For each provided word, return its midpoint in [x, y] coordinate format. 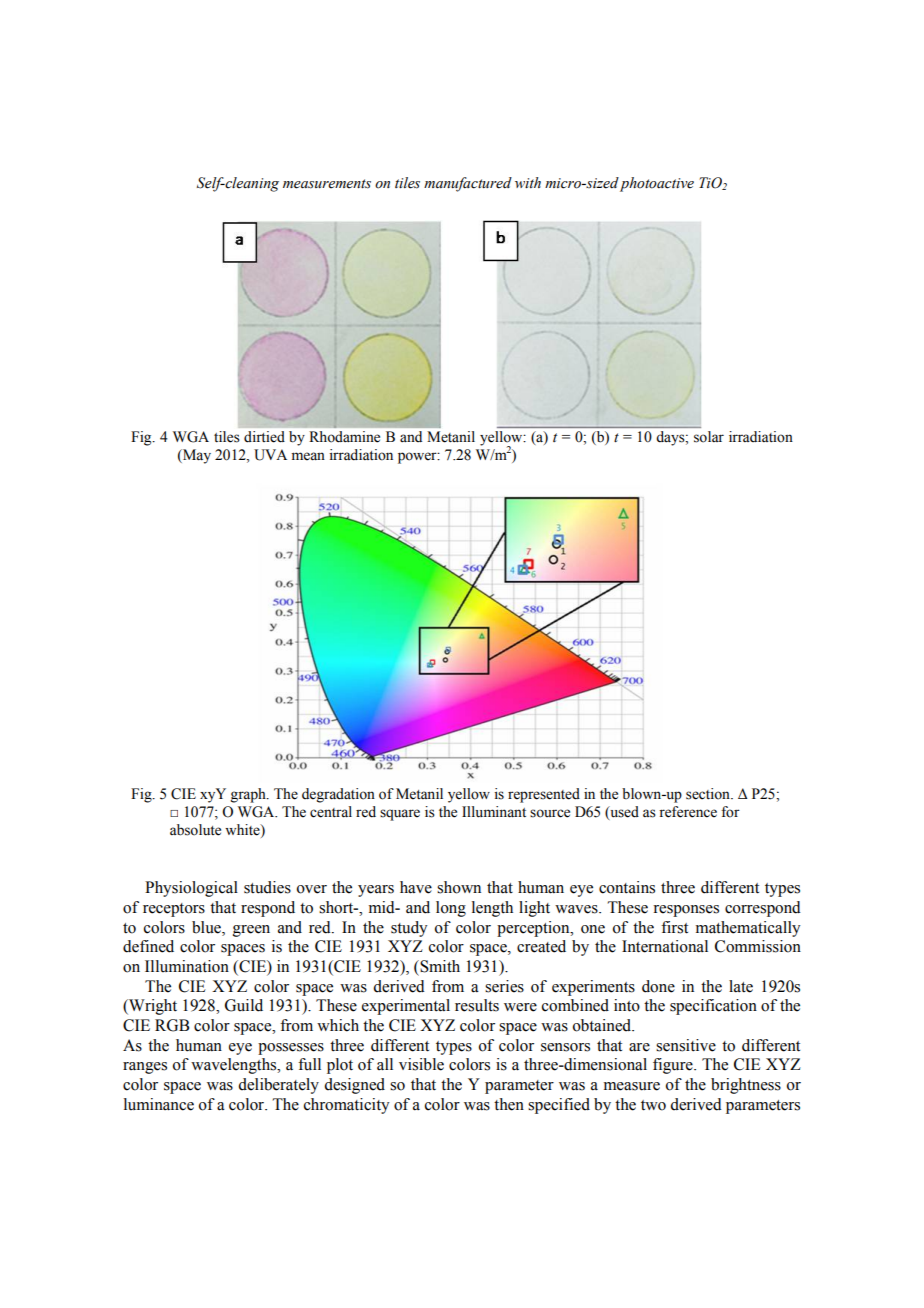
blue [207, 927]
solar [709, 437]
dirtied [264, 437]
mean [308, 456]
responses [686, 911]
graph [249, 795]
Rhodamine [344, 437]
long [451, 909]
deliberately [278, 1086]
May [196, 456]
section [709, 794]
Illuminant [494, 812]
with [528, 182]
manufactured [468, 184]
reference [688, 812]
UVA [270, 455]
